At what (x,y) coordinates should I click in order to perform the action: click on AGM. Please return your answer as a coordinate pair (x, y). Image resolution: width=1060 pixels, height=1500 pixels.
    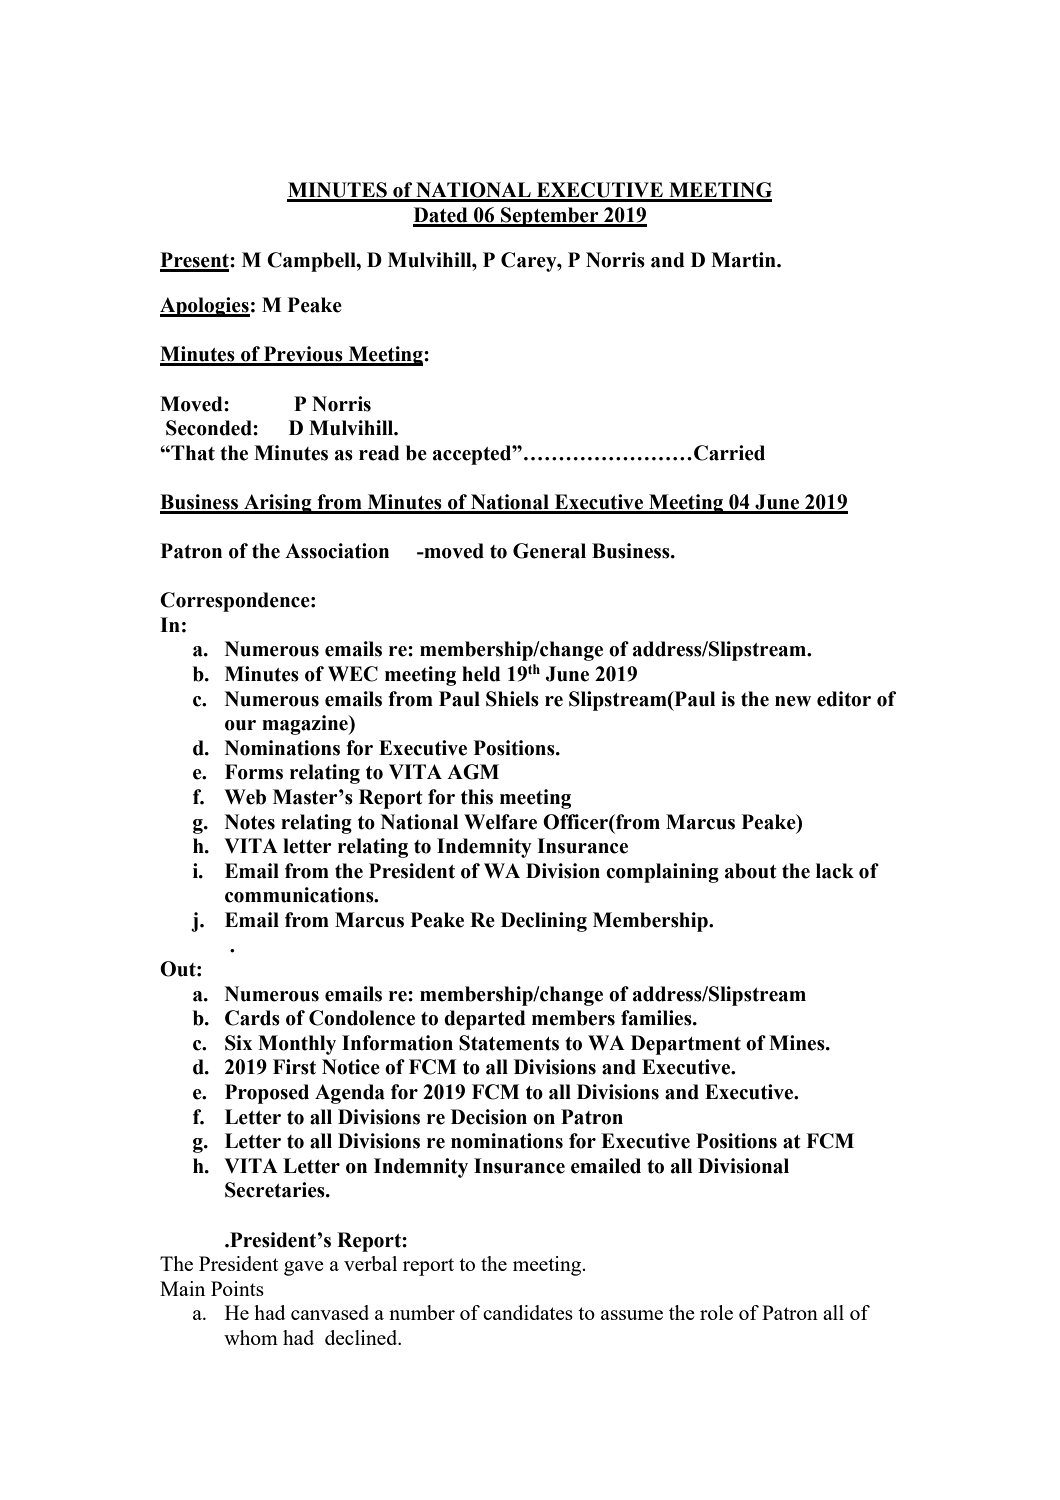
    Looking at the image, I should click on (473, 772).
